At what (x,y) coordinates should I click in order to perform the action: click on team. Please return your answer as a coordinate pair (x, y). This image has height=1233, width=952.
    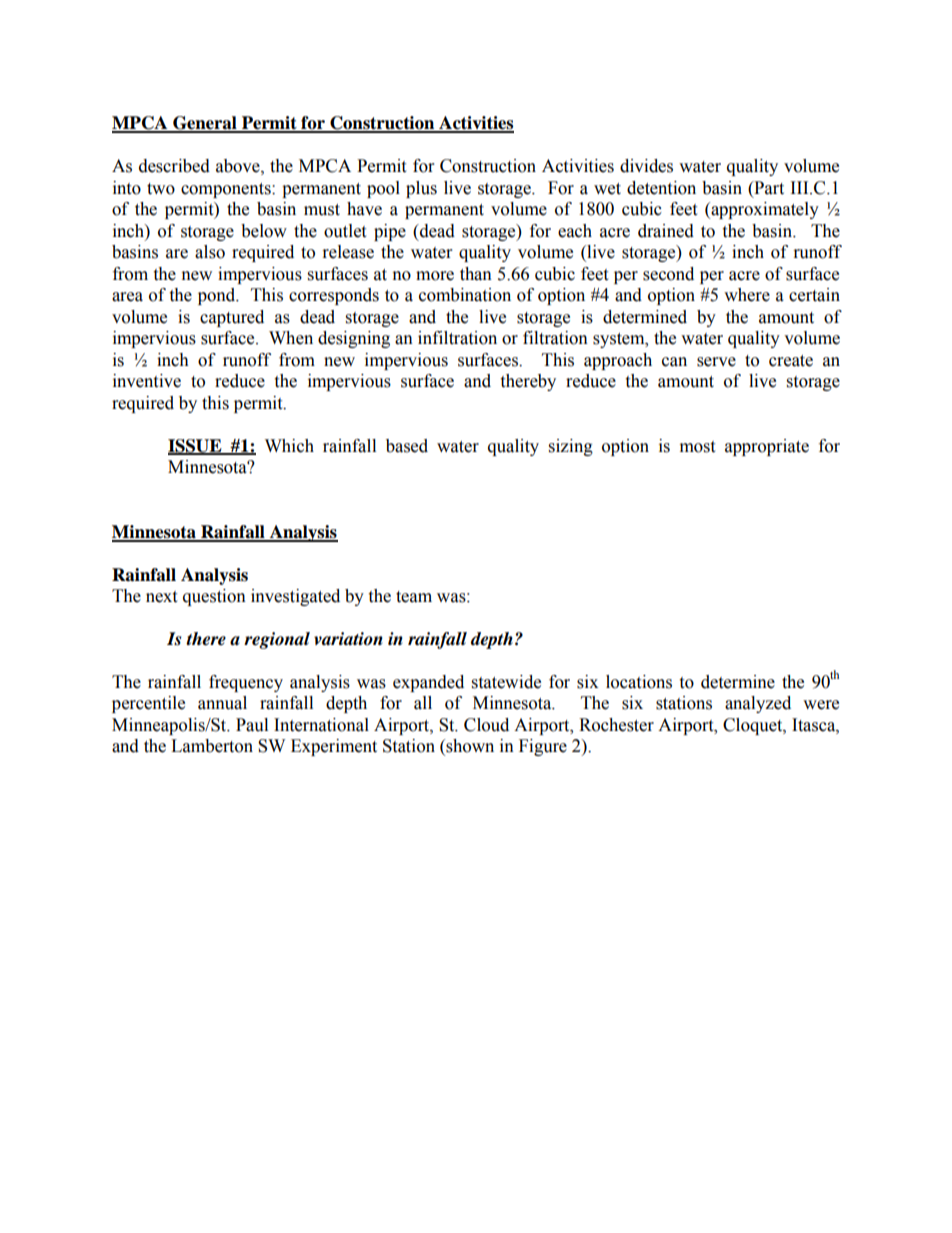
    Looking at the image, I should click on (414, 597).
